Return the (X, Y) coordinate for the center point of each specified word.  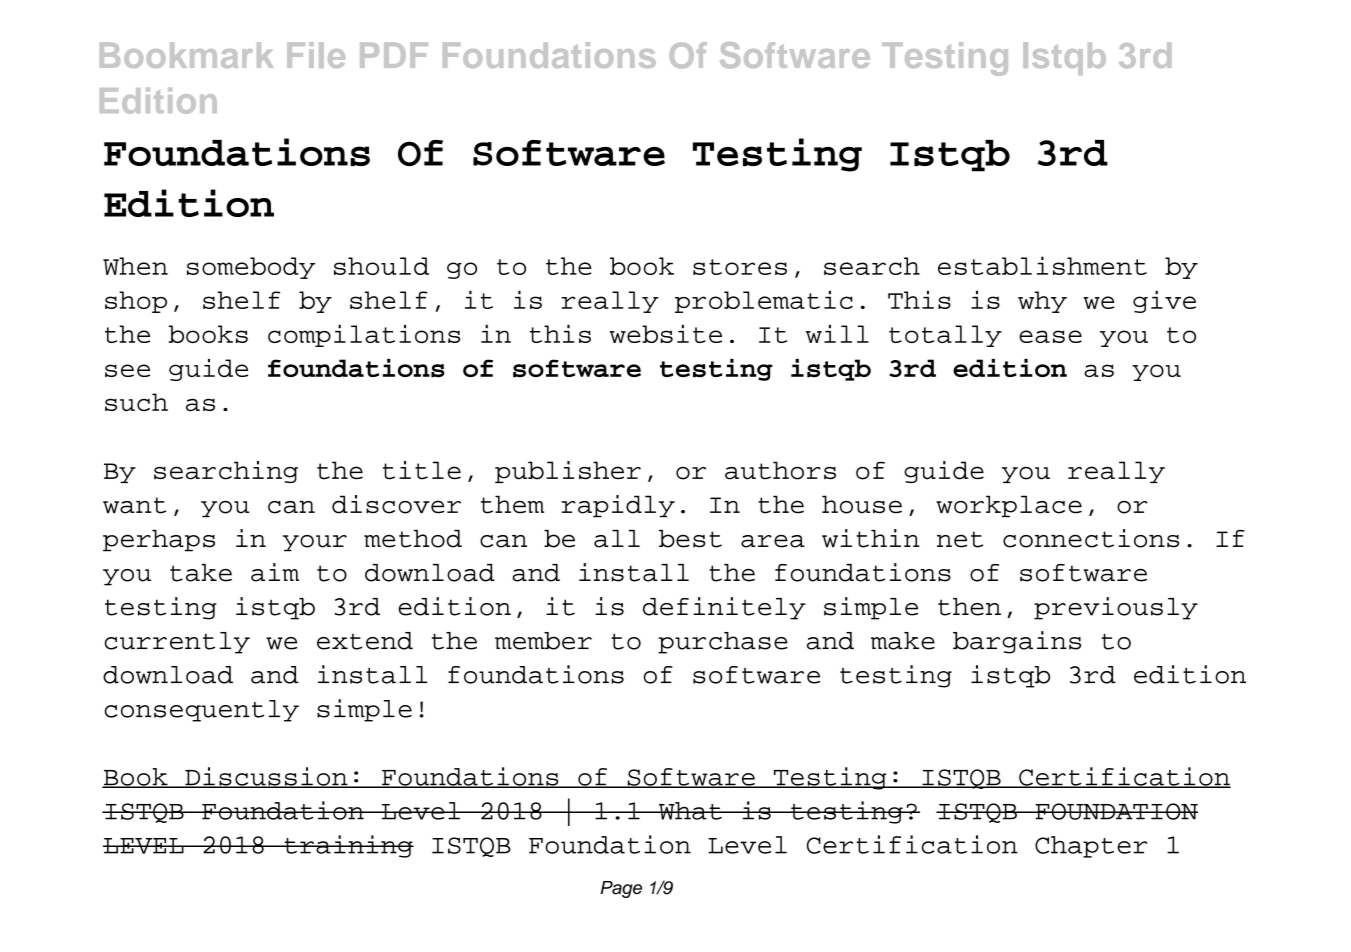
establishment (1042, 265)
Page (621, 889)
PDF (394, 55)
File (316, 55)
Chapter (1091, 847)
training (348, 846)
